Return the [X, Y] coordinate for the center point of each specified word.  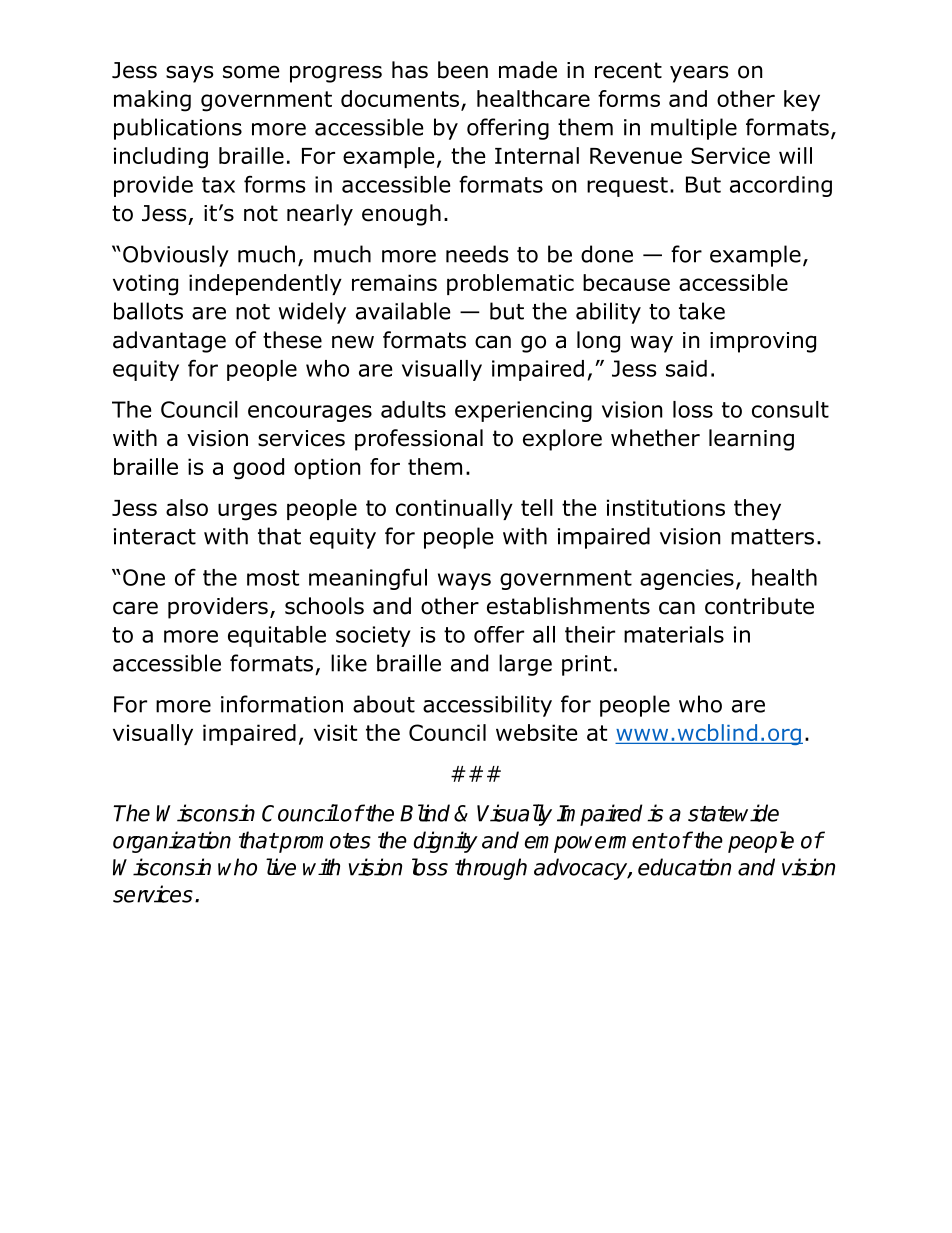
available [403, 311]
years [699, 74]
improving [763, 342]
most [273, 578]
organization [172, 842]
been [463, 70]
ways [464, 581]
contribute [759, 606]
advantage [169, 342]
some [251, 72]
